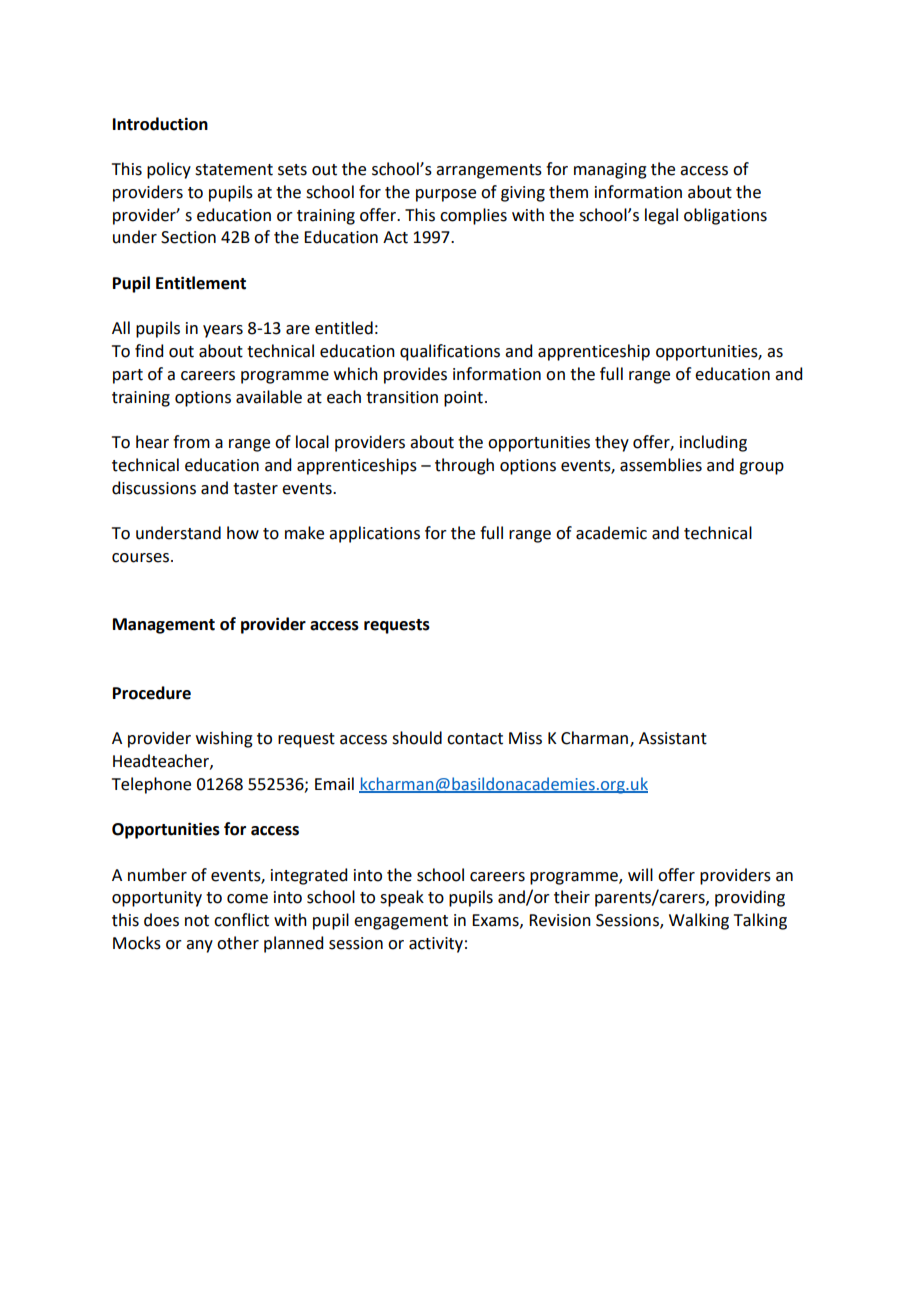 This document has width=924, height=1308. What do you see at coordinates (673, 738) in the document?
I see `Assistant` at bounding box center [673, 738].
